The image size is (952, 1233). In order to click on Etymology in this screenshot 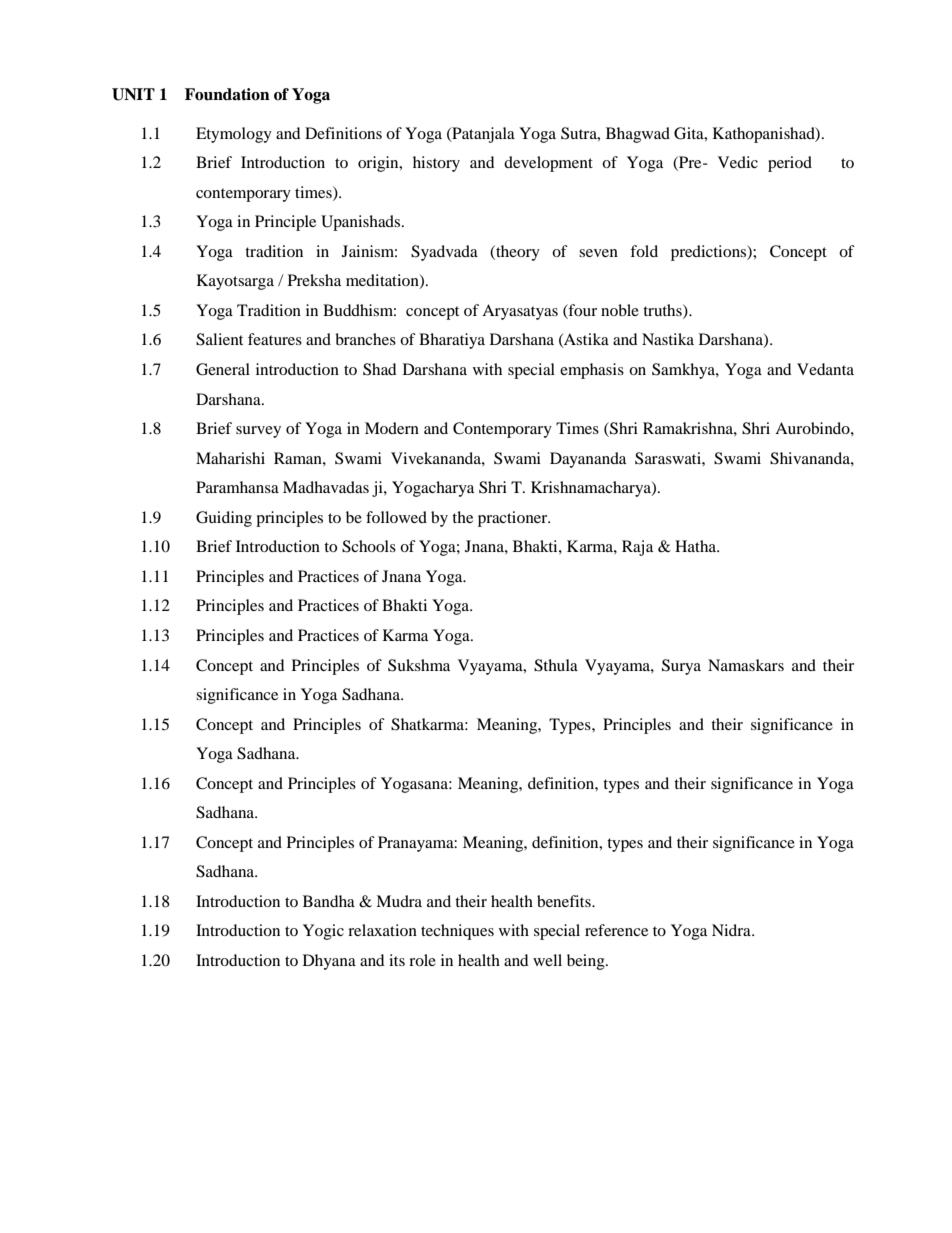, I will do `click(234, 135)`.
